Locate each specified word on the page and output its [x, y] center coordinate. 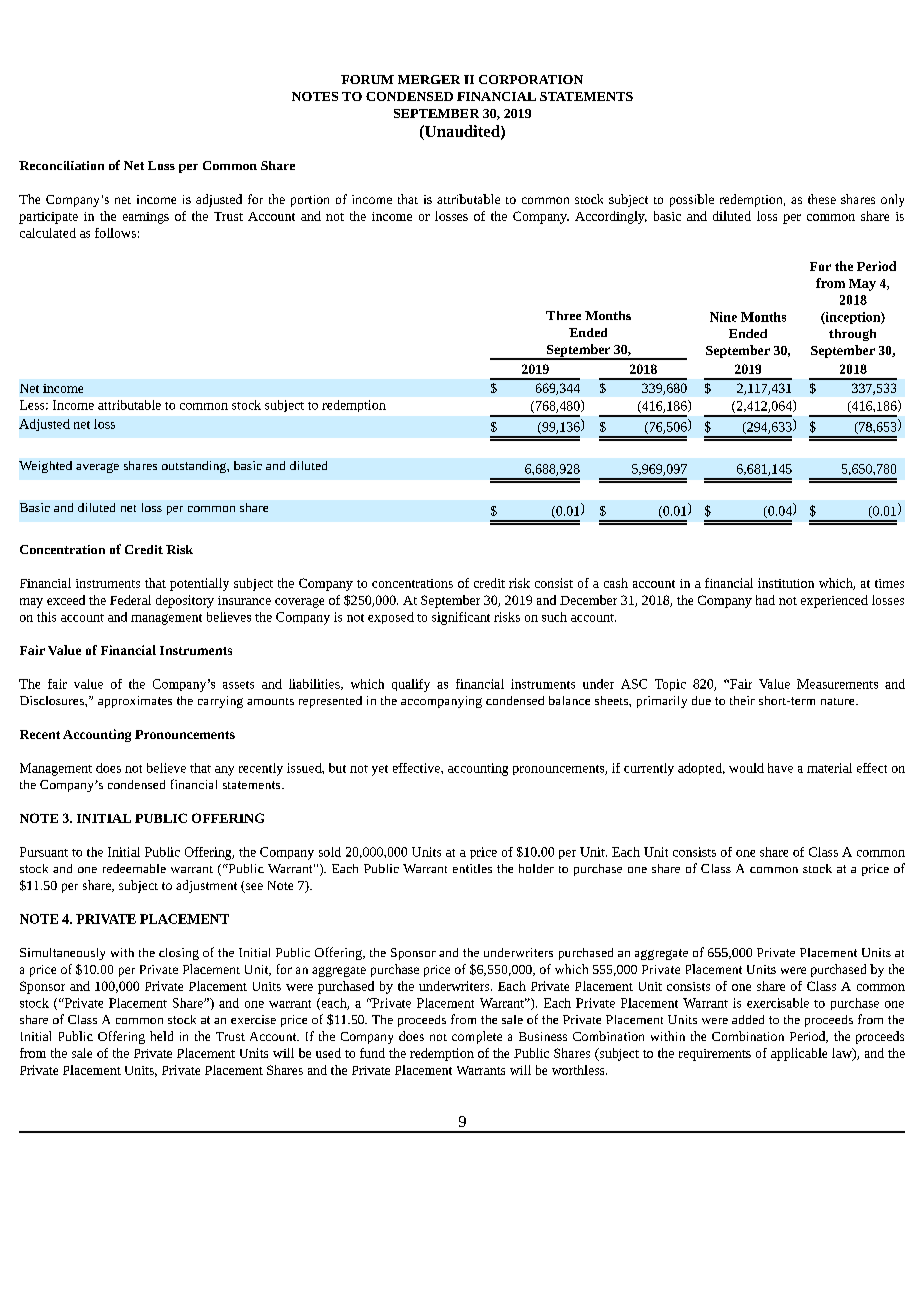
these [822, 199]
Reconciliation [61, 165]
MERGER [429, 79]
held [161, 1036]
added [748, 1019]
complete [477, 1037]
